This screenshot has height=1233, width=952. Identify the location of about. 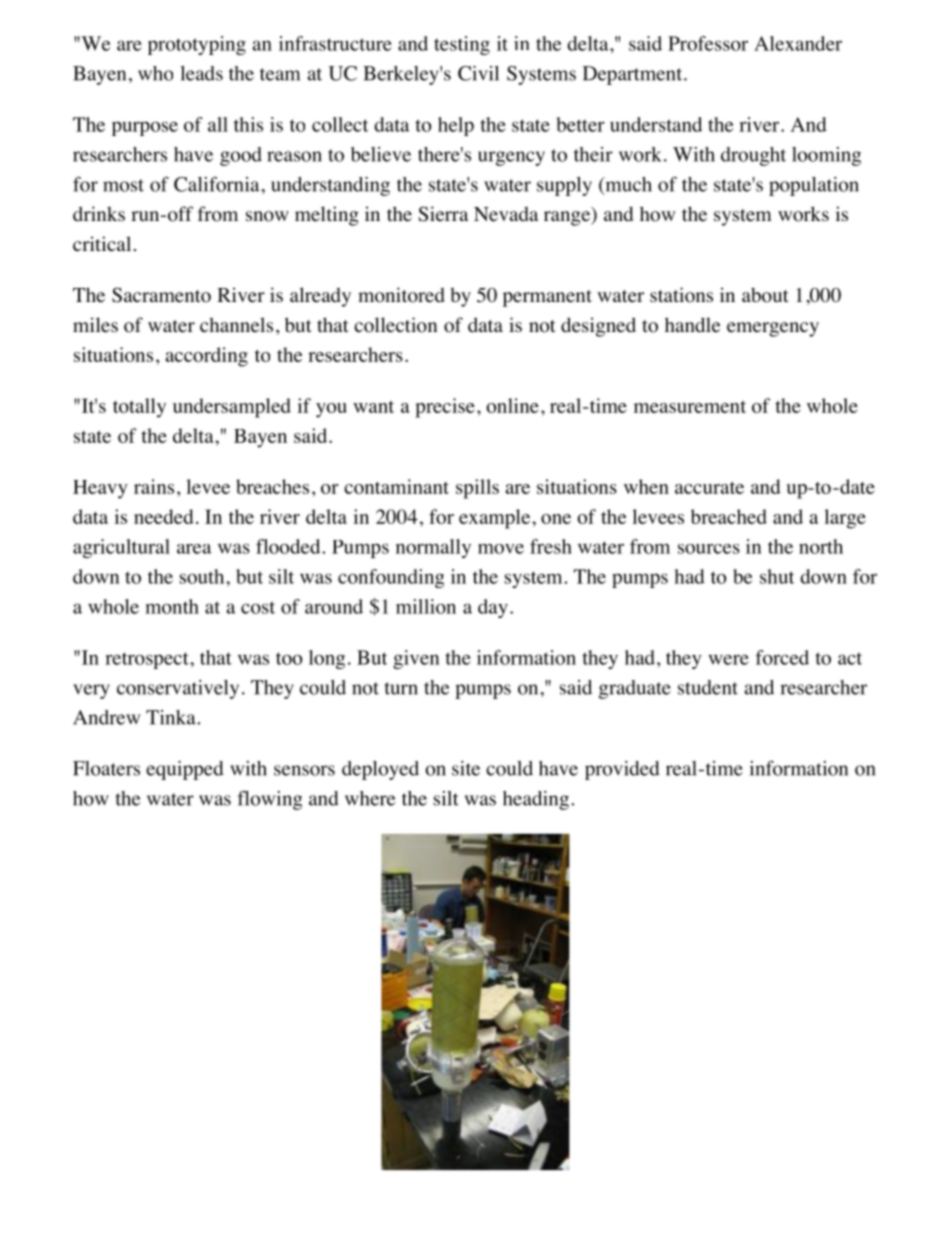
(765, 295).
